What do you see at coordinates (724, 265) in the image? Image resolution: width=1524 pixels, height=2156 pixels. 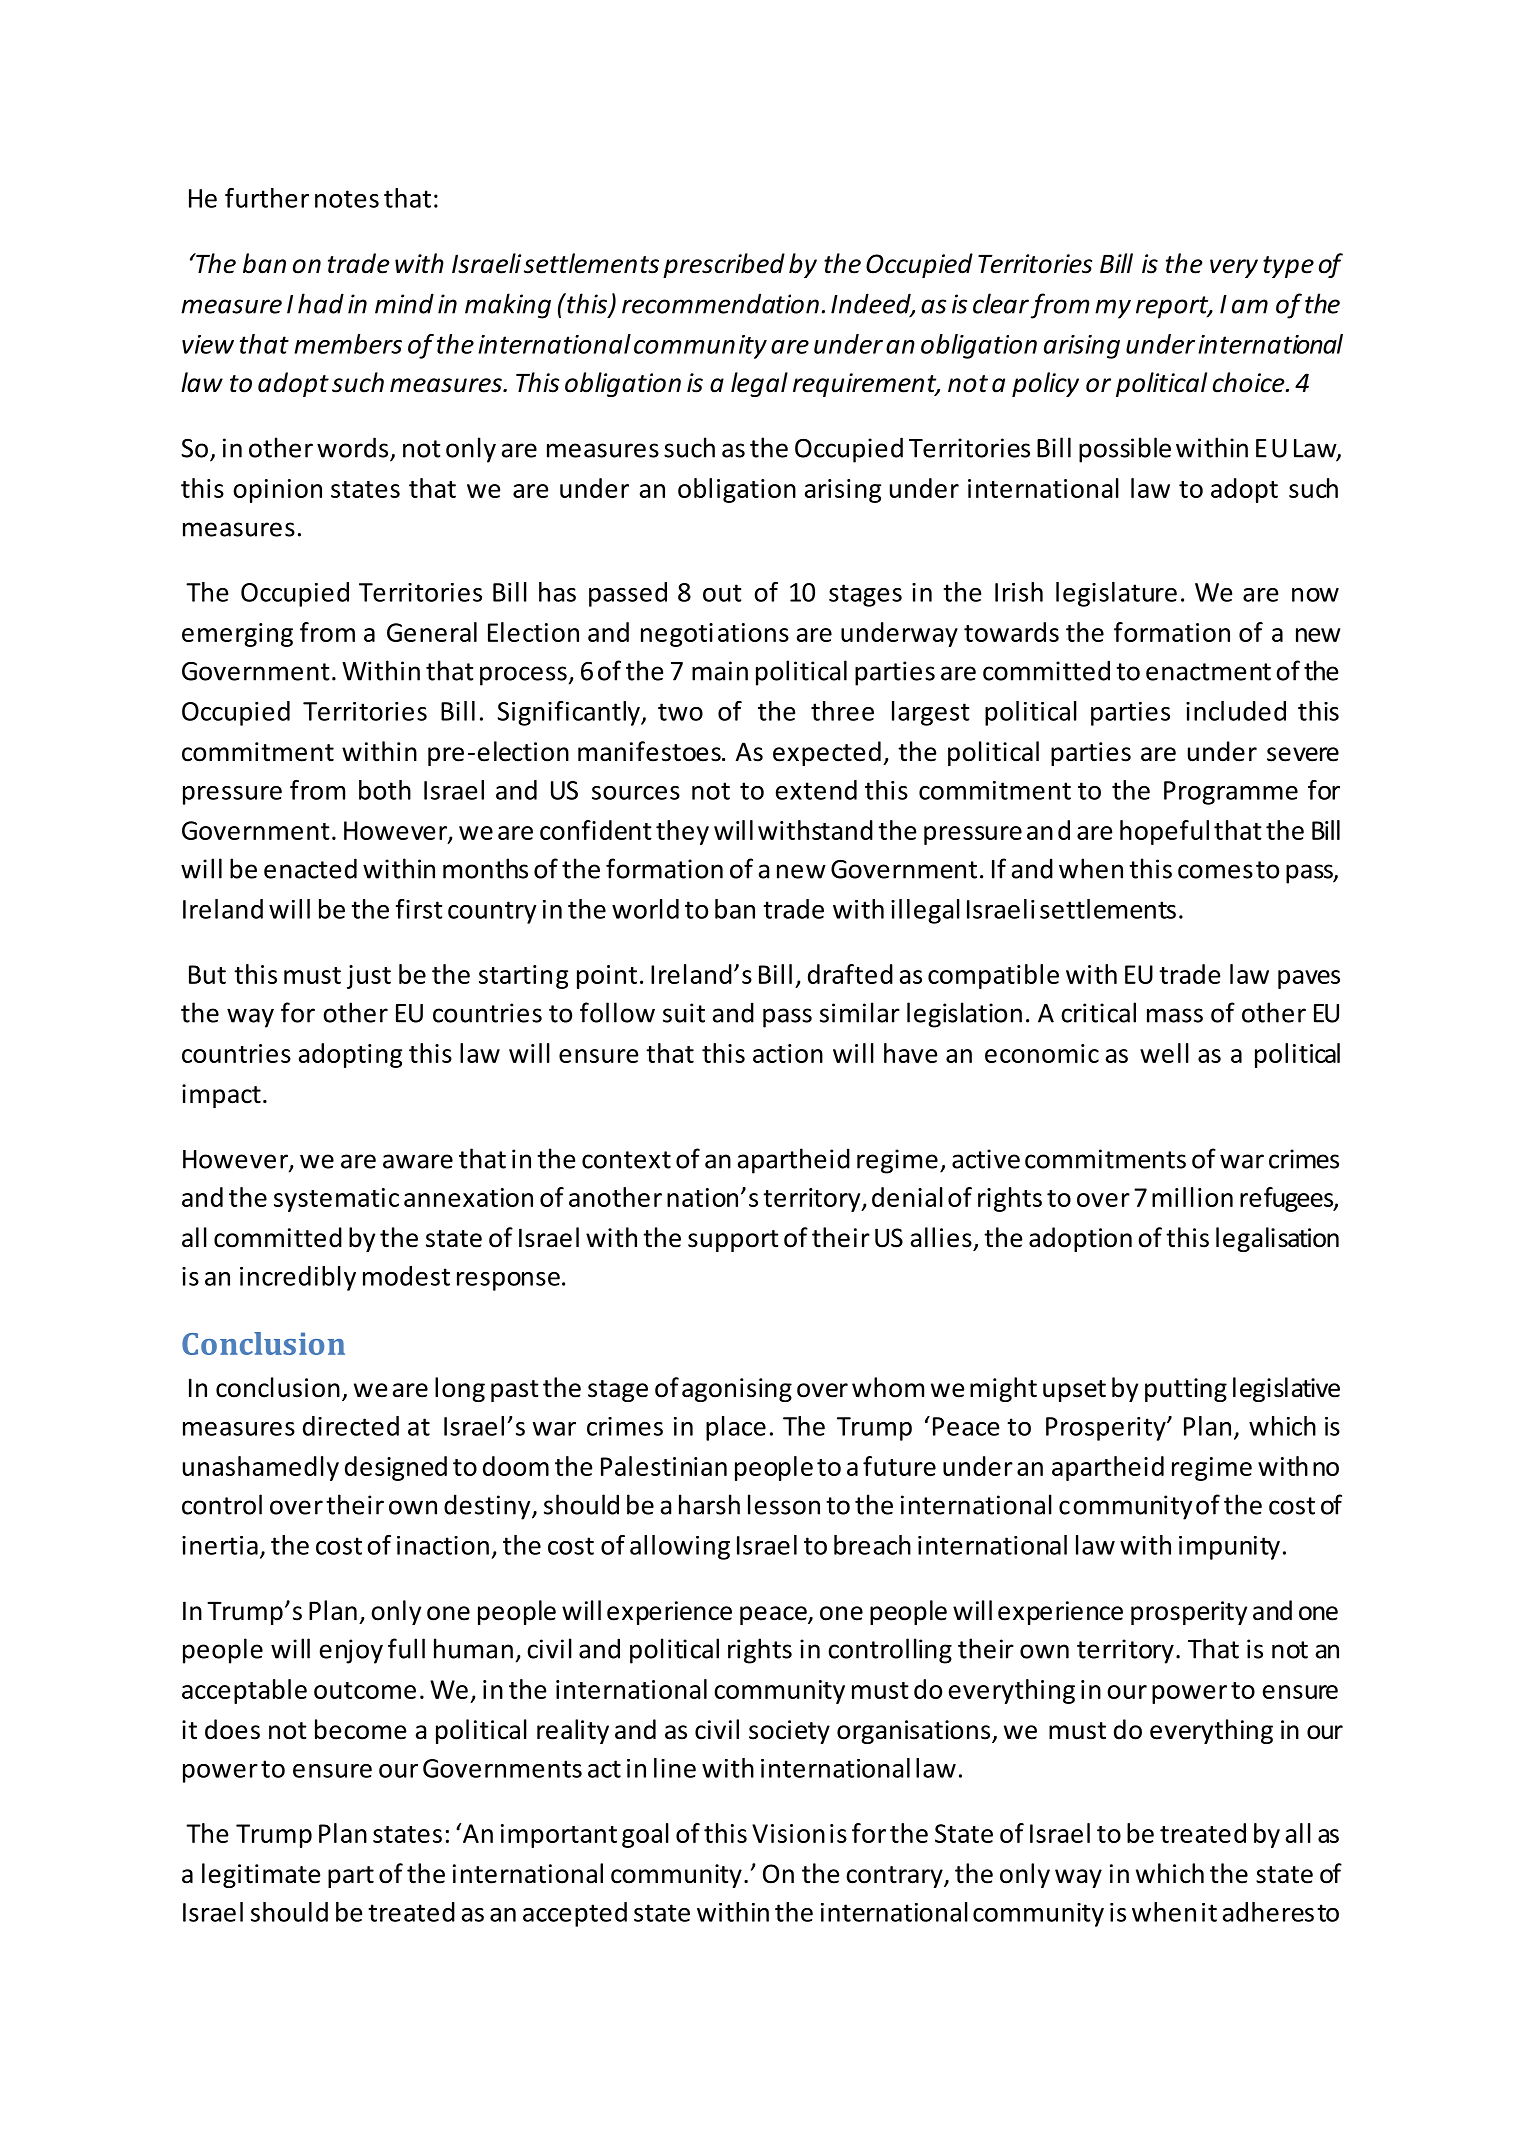 I see `prescribed` at bounding box center [724, 265].
